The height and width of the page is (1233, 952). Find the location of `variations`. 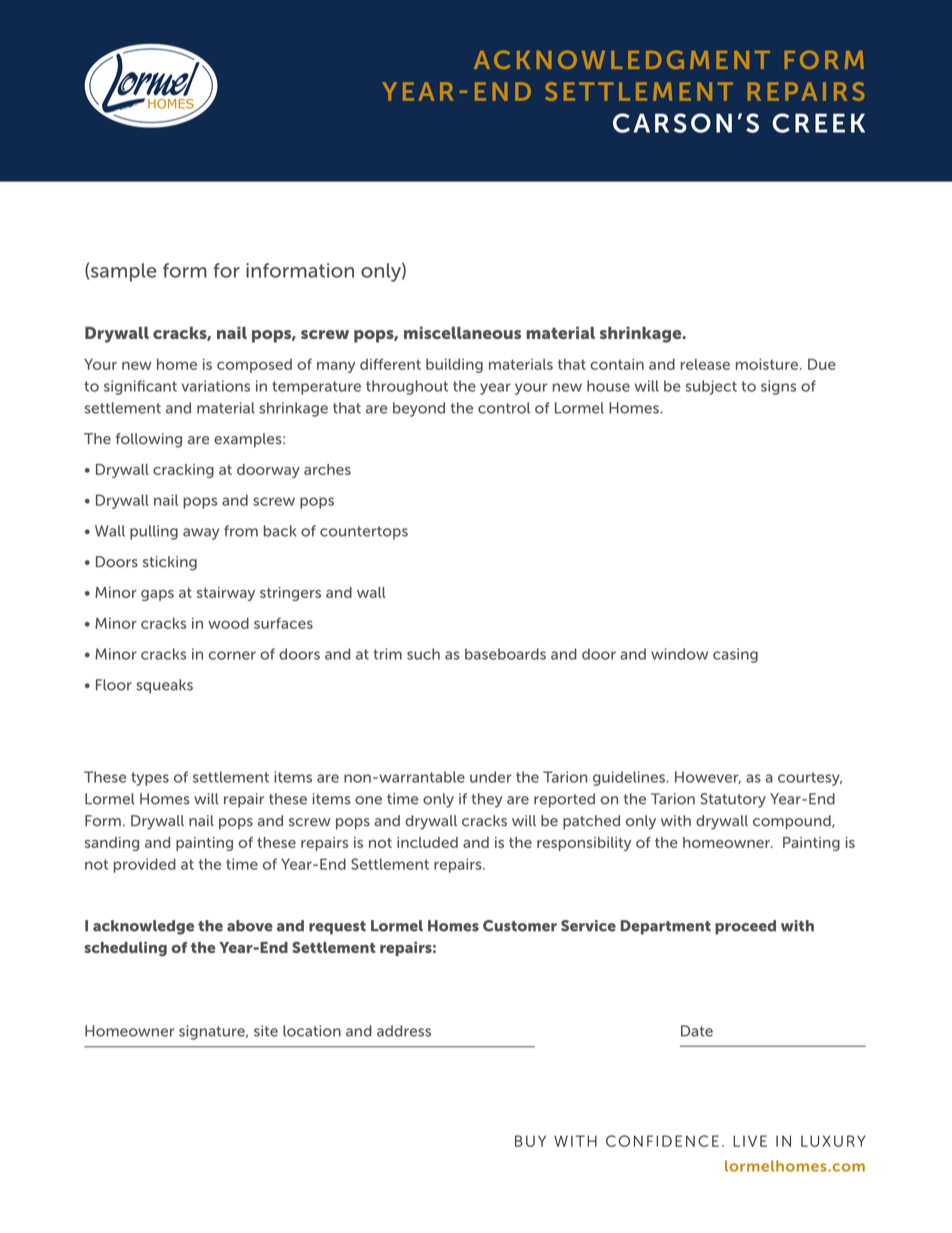

variations is located at coordinates (216, 386).
